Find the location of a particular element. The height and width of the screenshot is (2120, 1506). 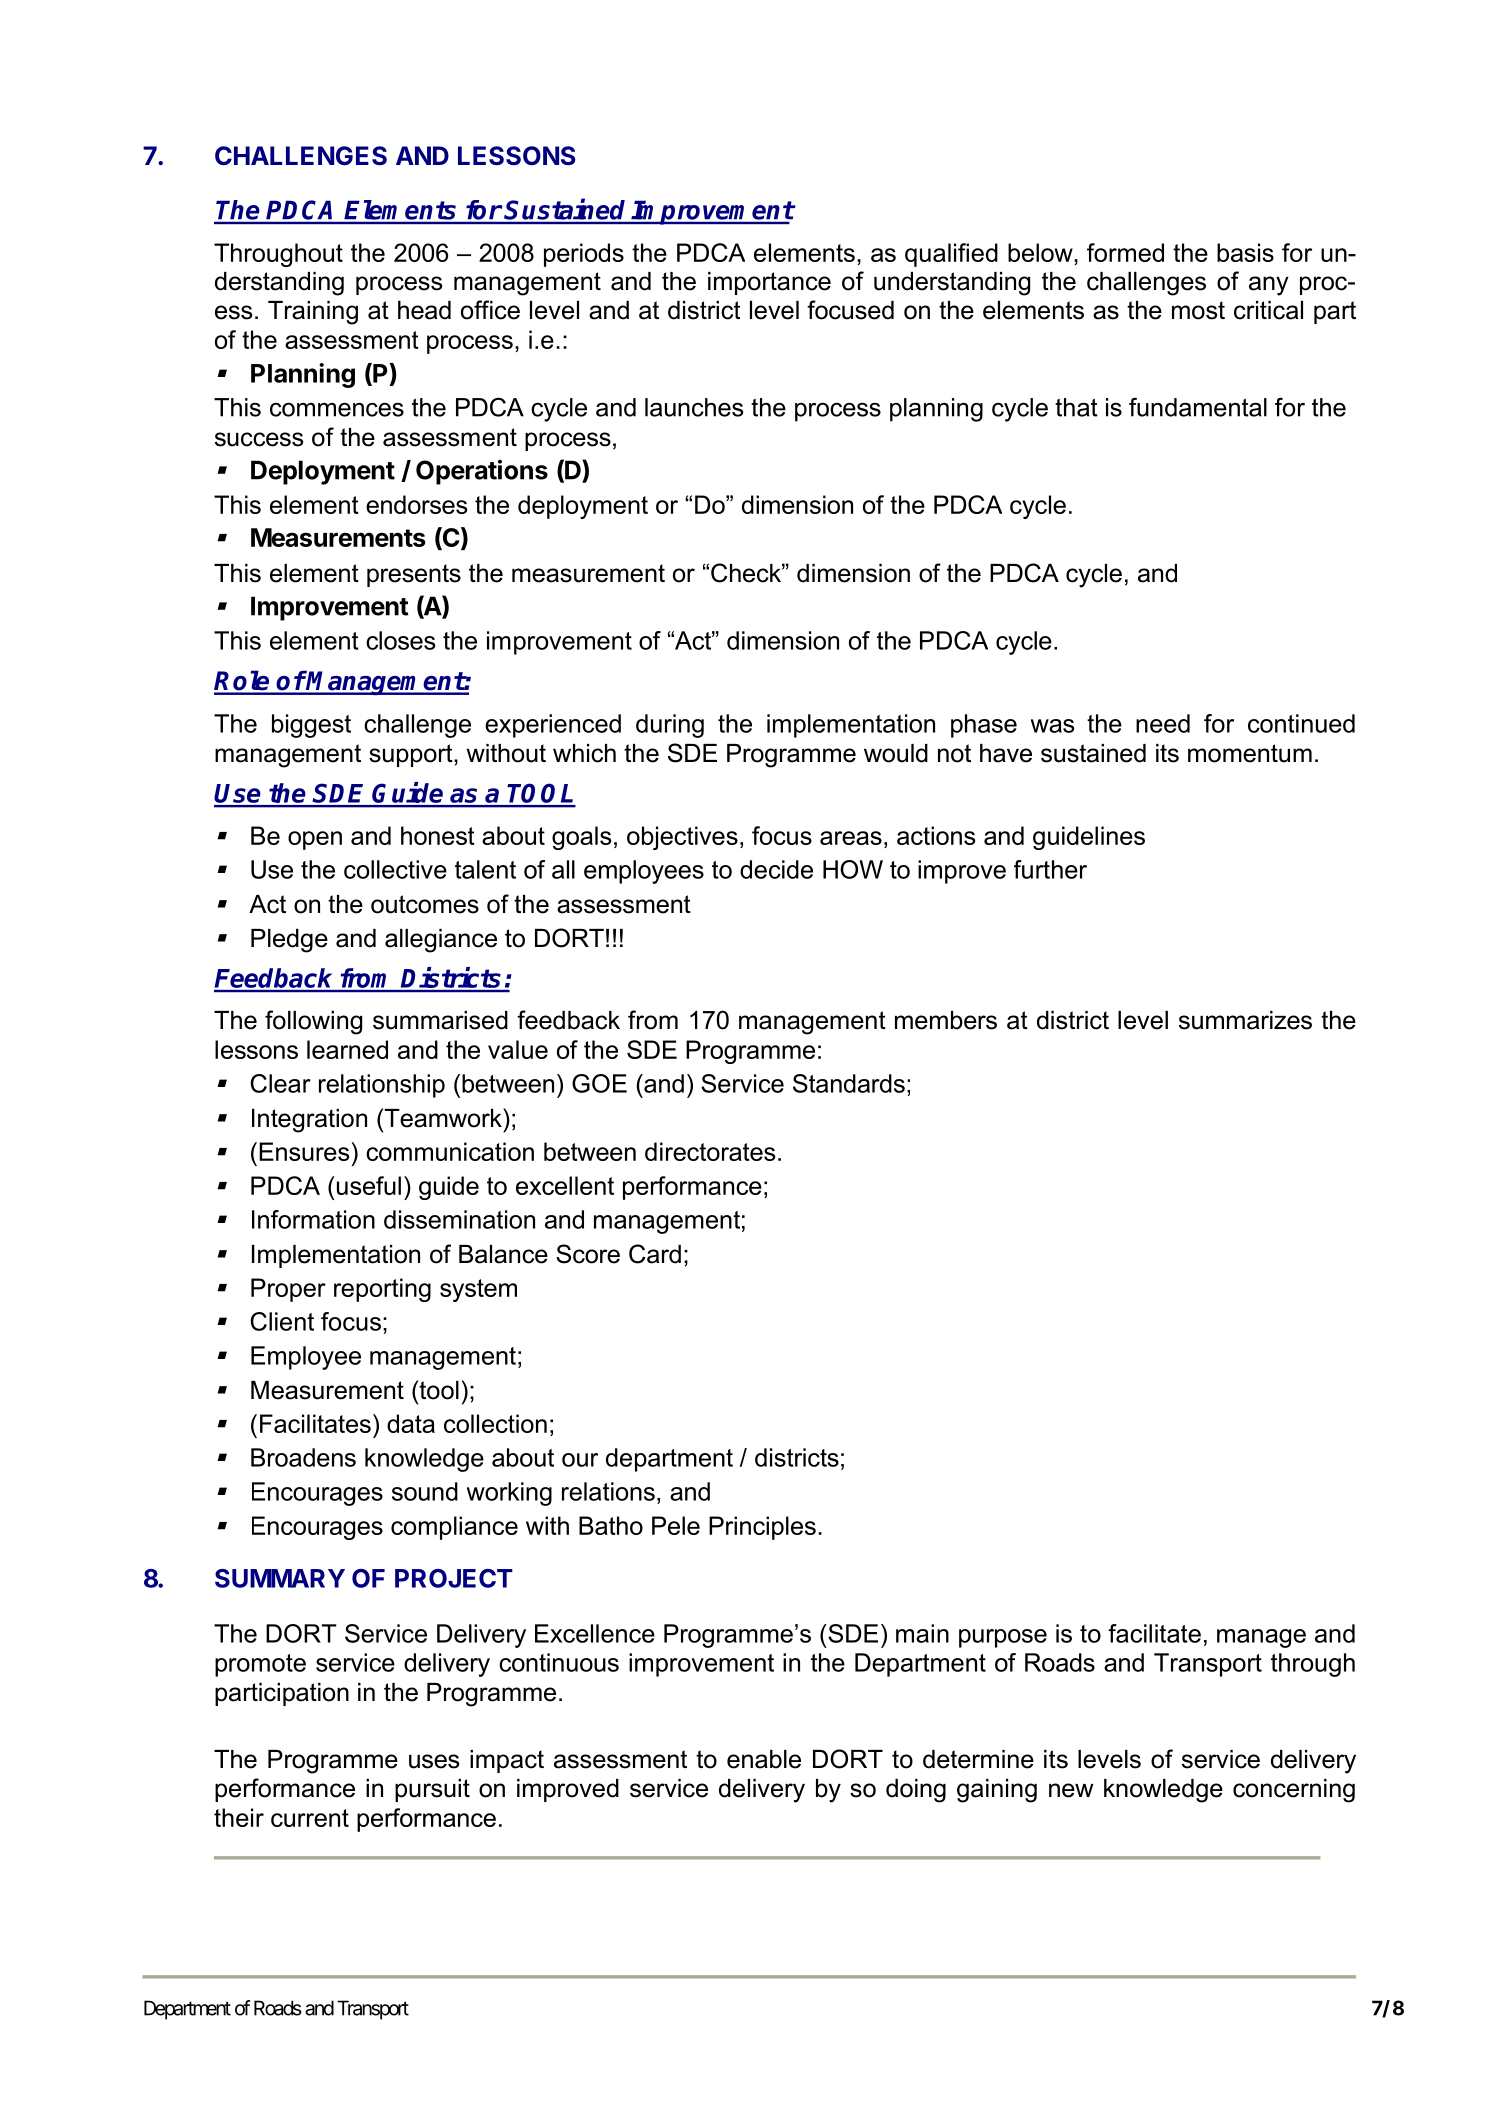

during is located at coordinates (670, 726).
